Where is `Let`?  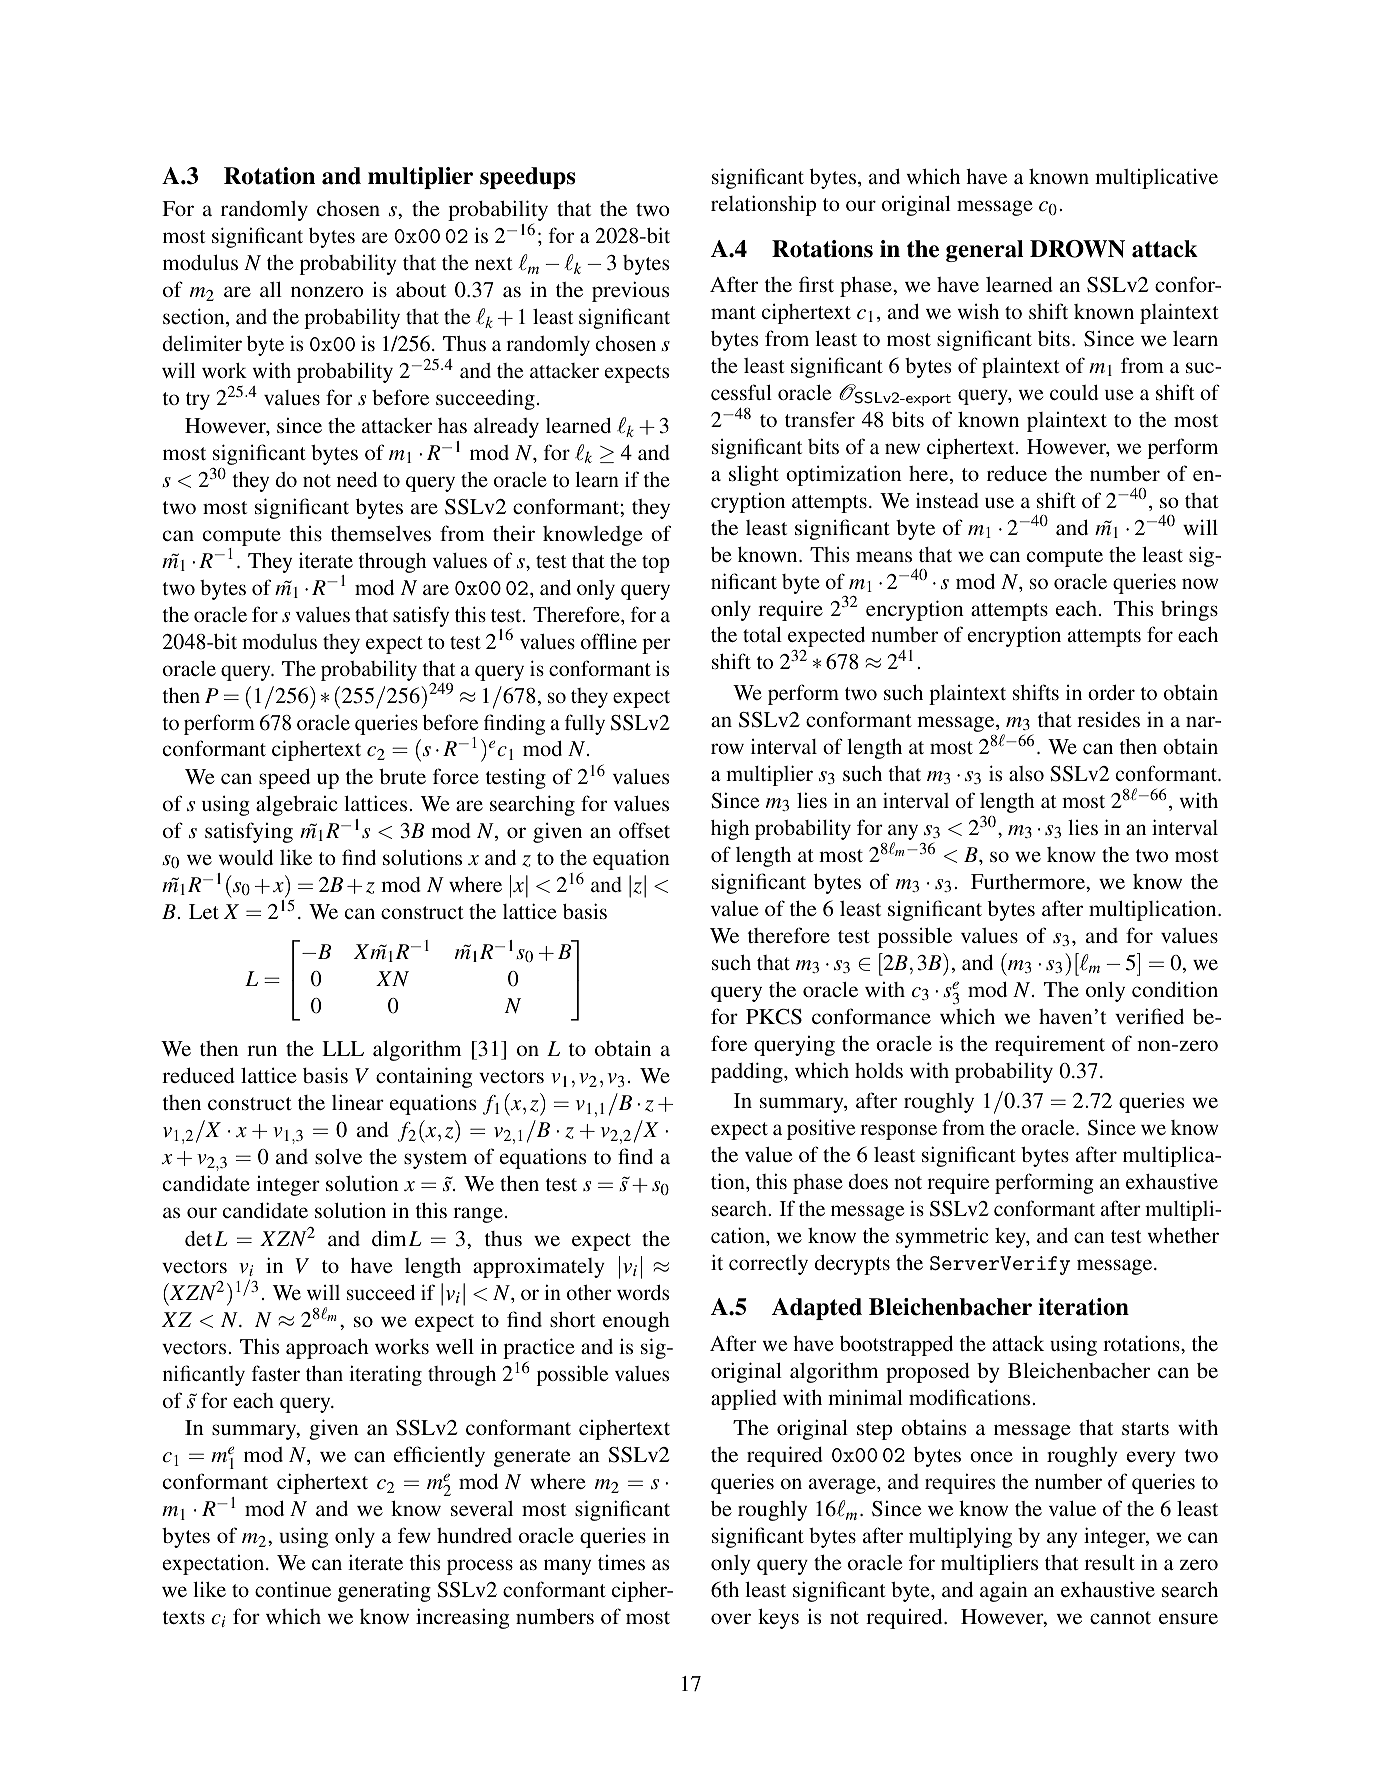 Let is located at coordinates (204, 911).
